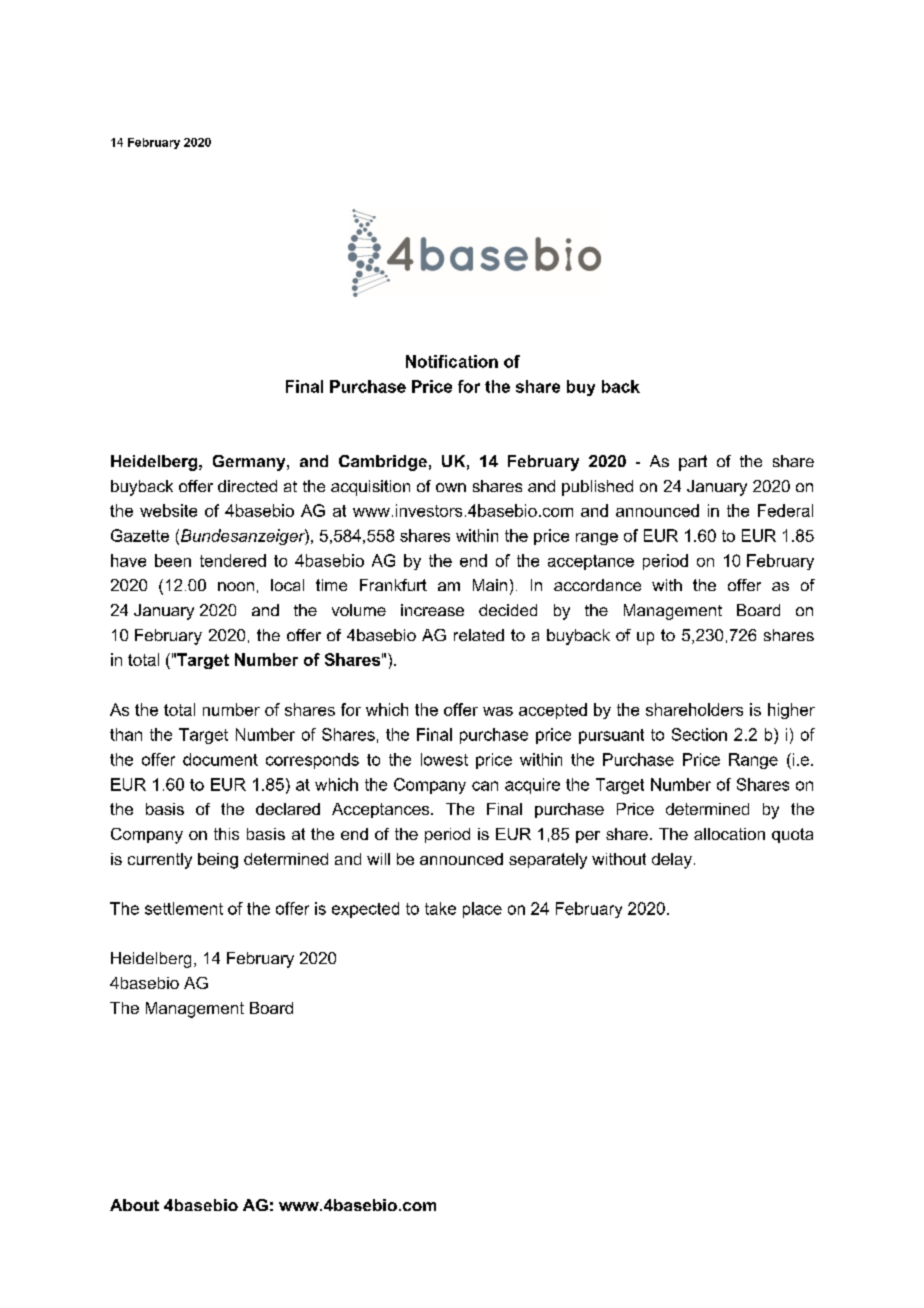 Image resolution: width=924 pixels, height=1308 pixels. Describe the element at coordinates (250, 463) in the page. I see `Germany` at that location.
